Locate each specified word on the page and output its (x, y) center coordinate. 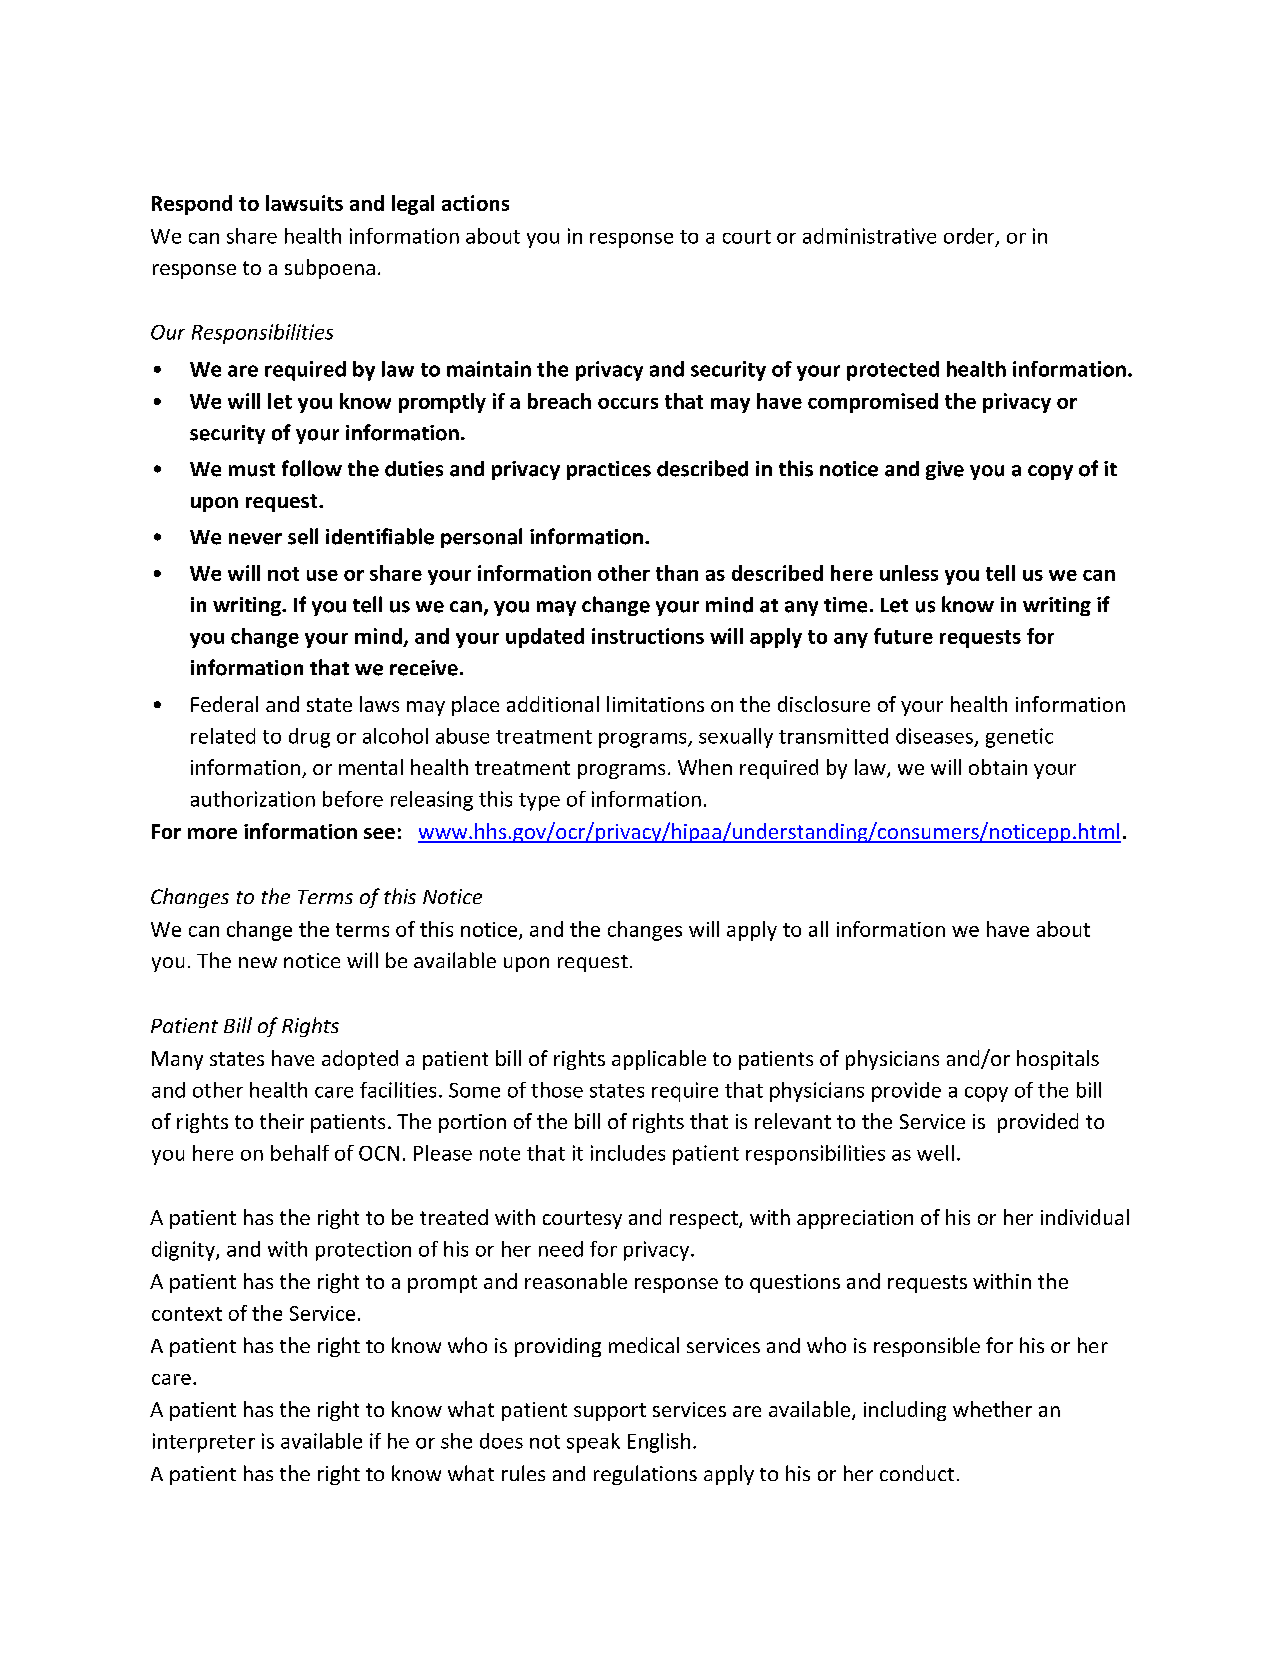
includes (628, 1153)
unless (909, 573)
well (935, 1153)
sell (303, 536)
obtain (998, 767)
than (677, 573)
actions (475, 203)
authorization (253, 799)
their (282, 1121)
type (539, 802)
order (970, 237)
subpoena (330, 269)
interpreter (204, 1443)
